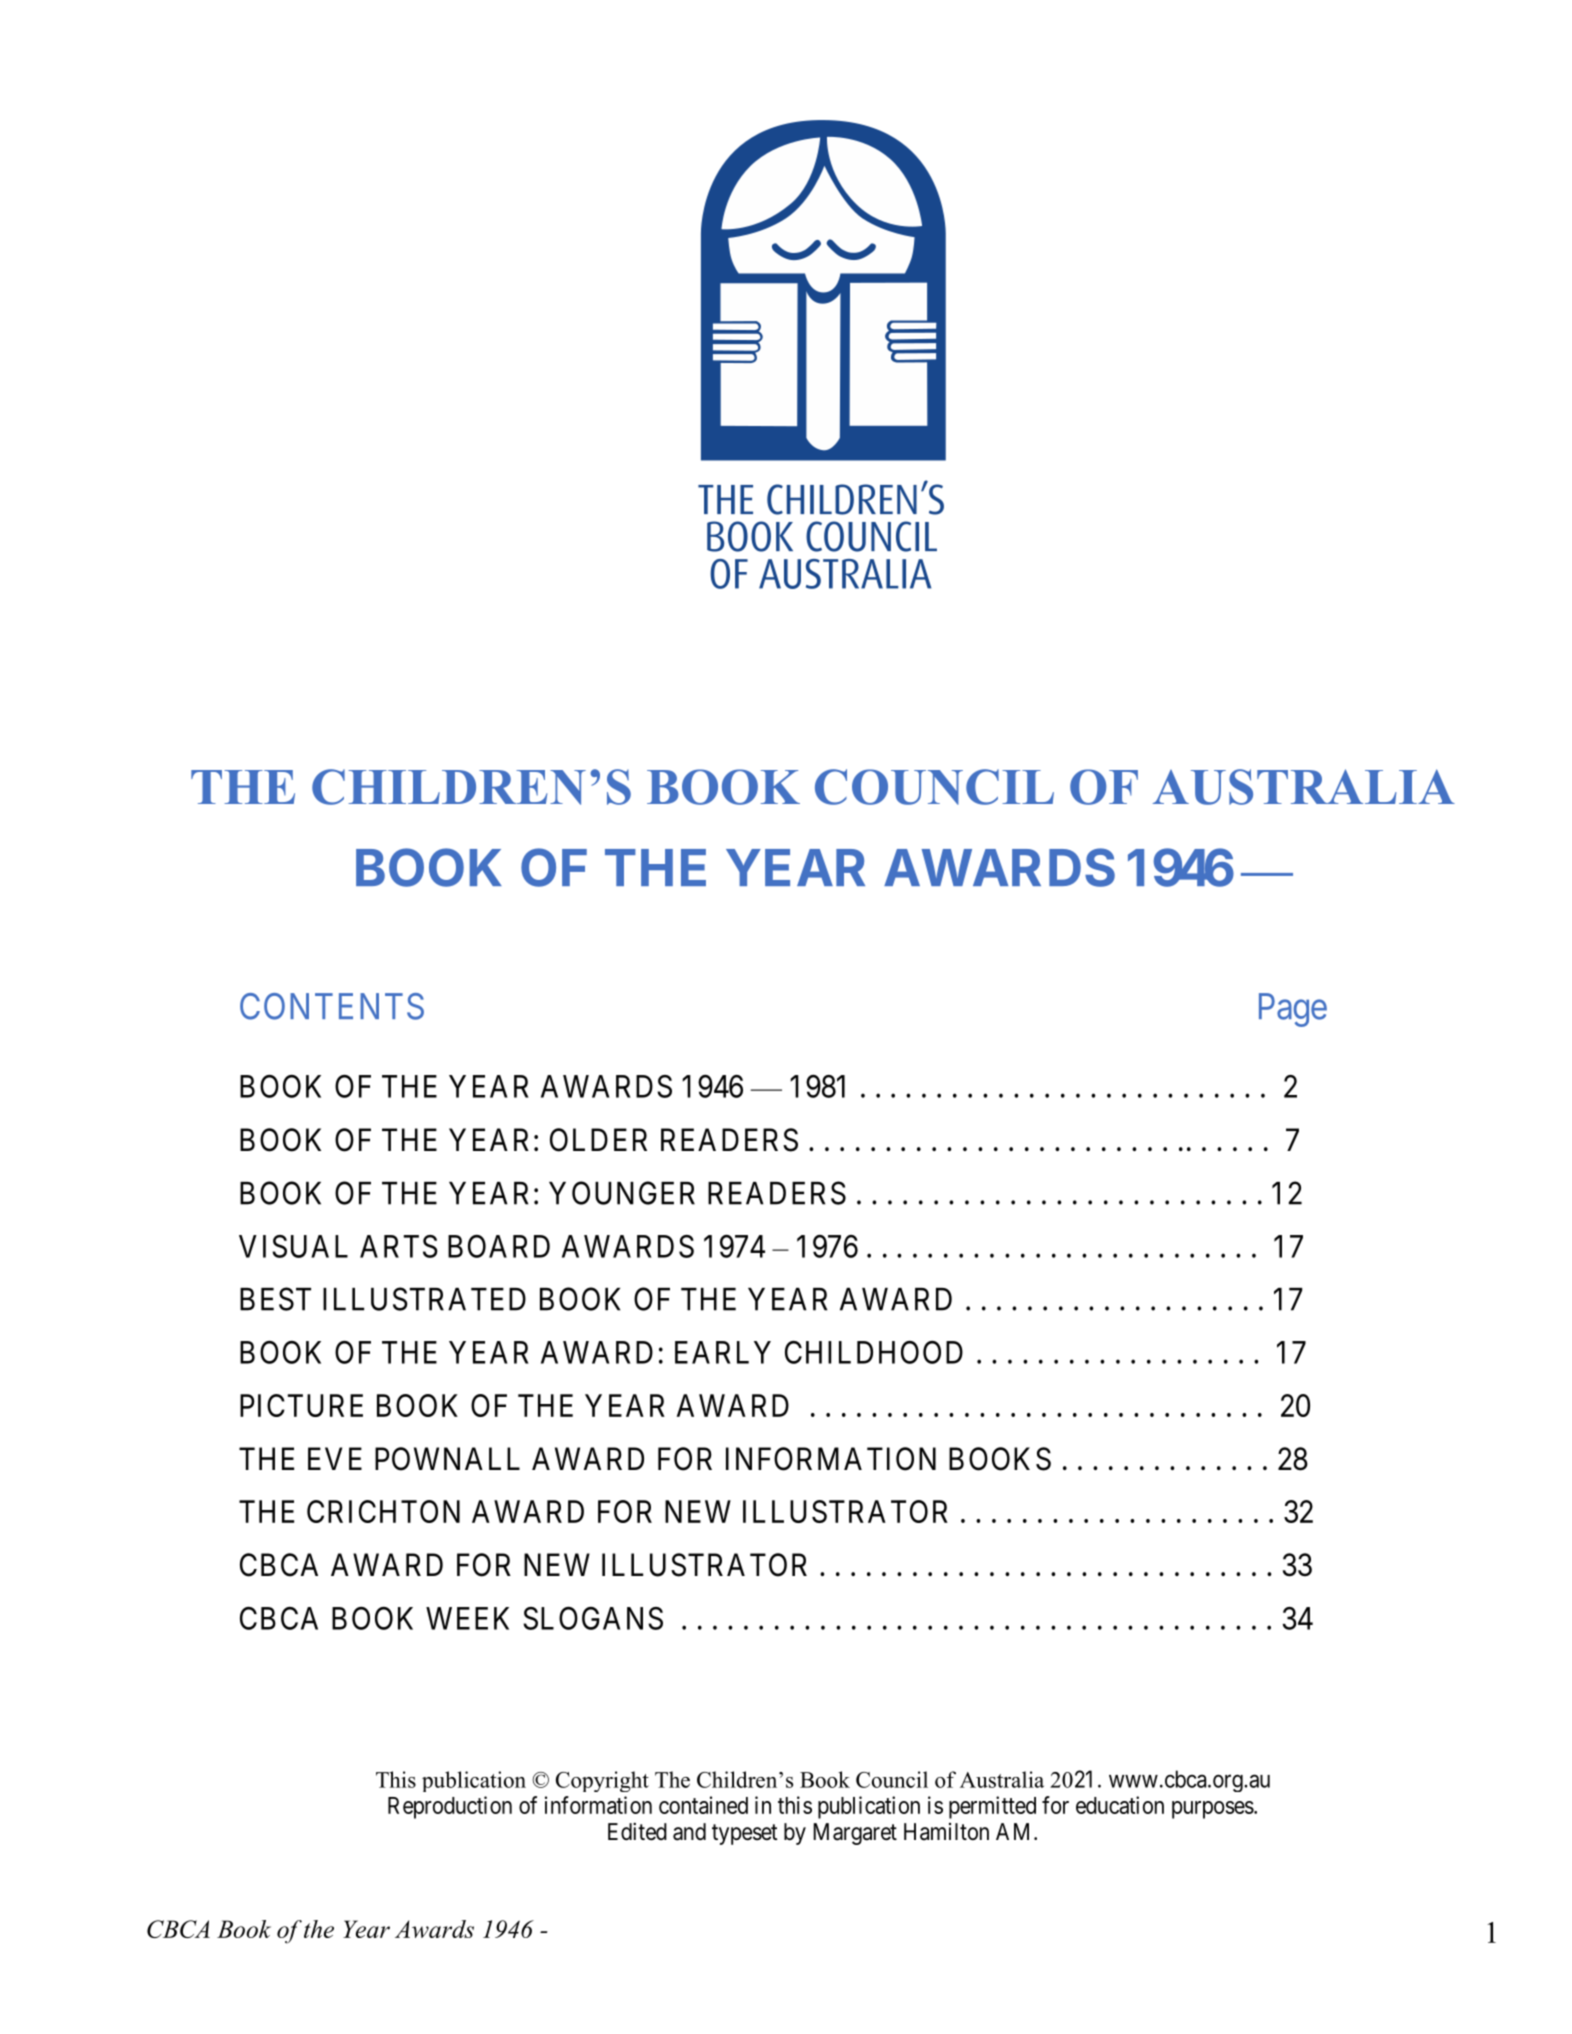 This page has height=2034, width=1572. What do you see at coordinates (1293, 1010) in the page?
I see `Page` at bounding box center [1293, 1010].
